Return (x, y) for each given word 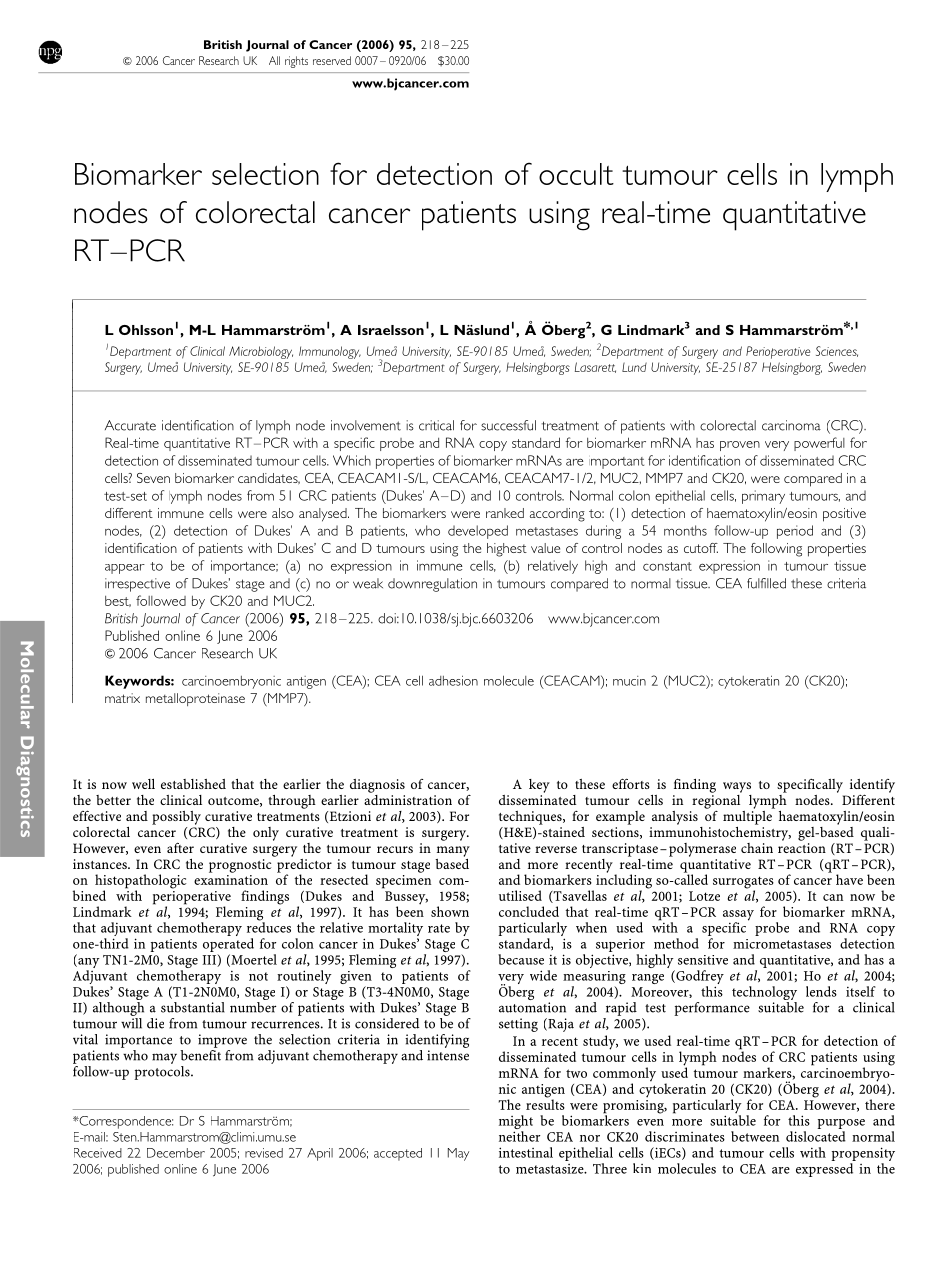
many (453, 851)
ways (737, 787)
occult (576, 174)
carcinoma (791, 425)
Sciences (837, 351)
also (283, 513)
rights (296, 62)
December (176, 1153)
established (193, 784)
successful (508, 425)
